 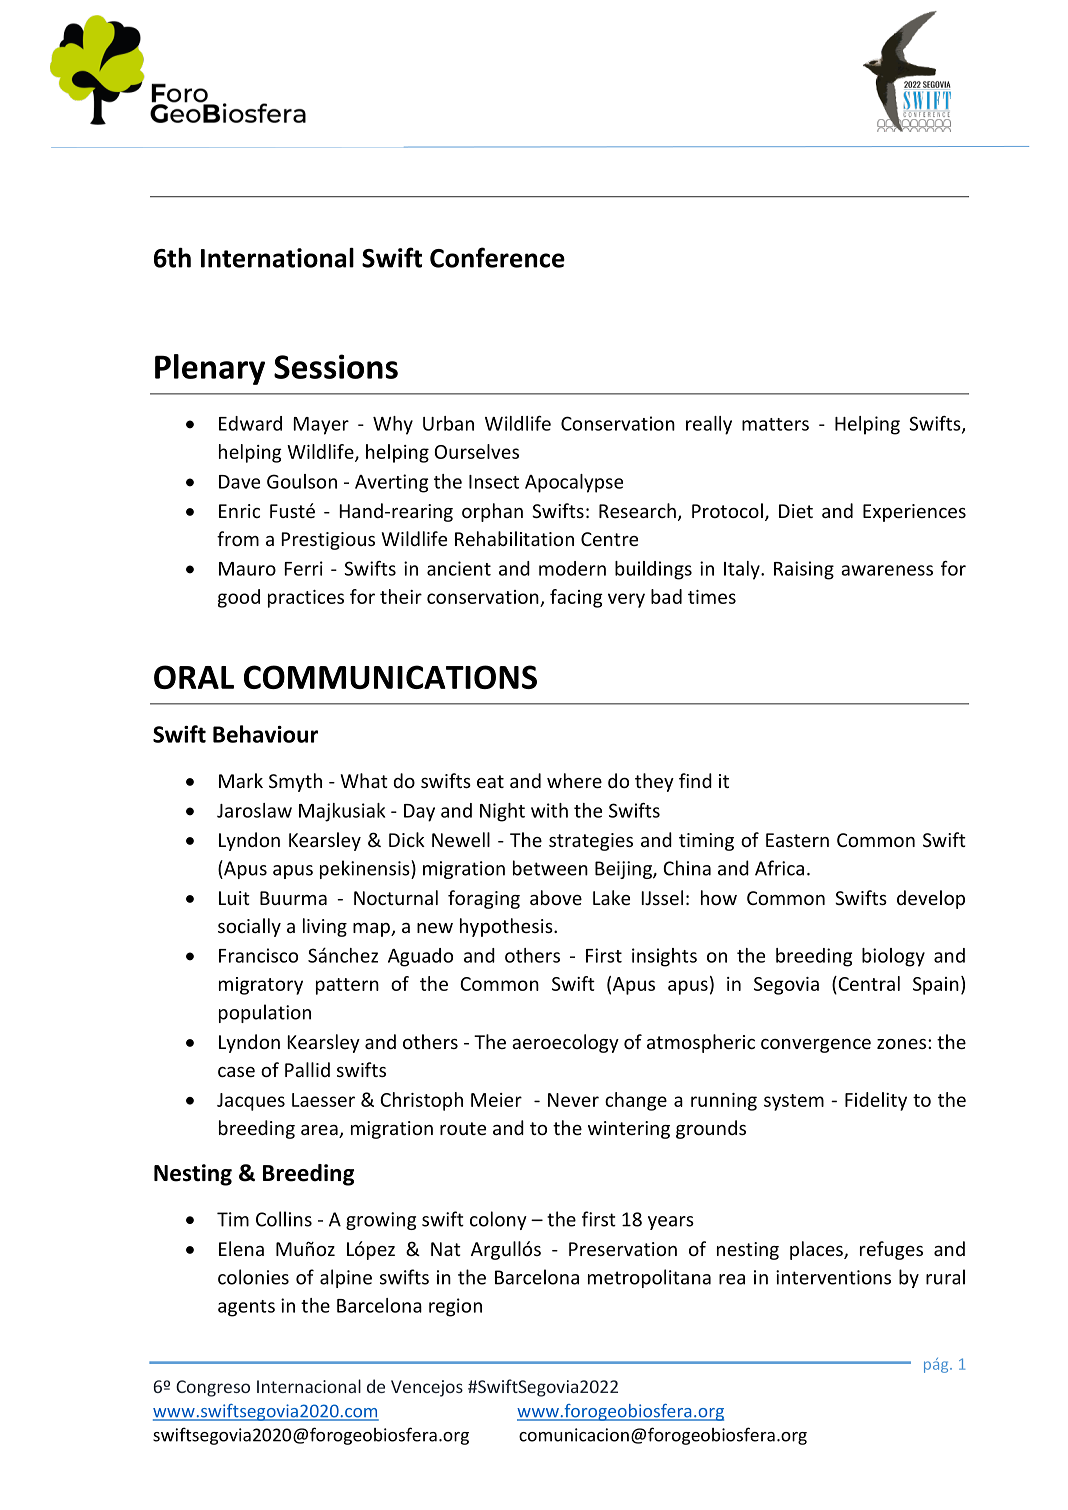 I want to click on Eastern, so click(x=797, y=840).
